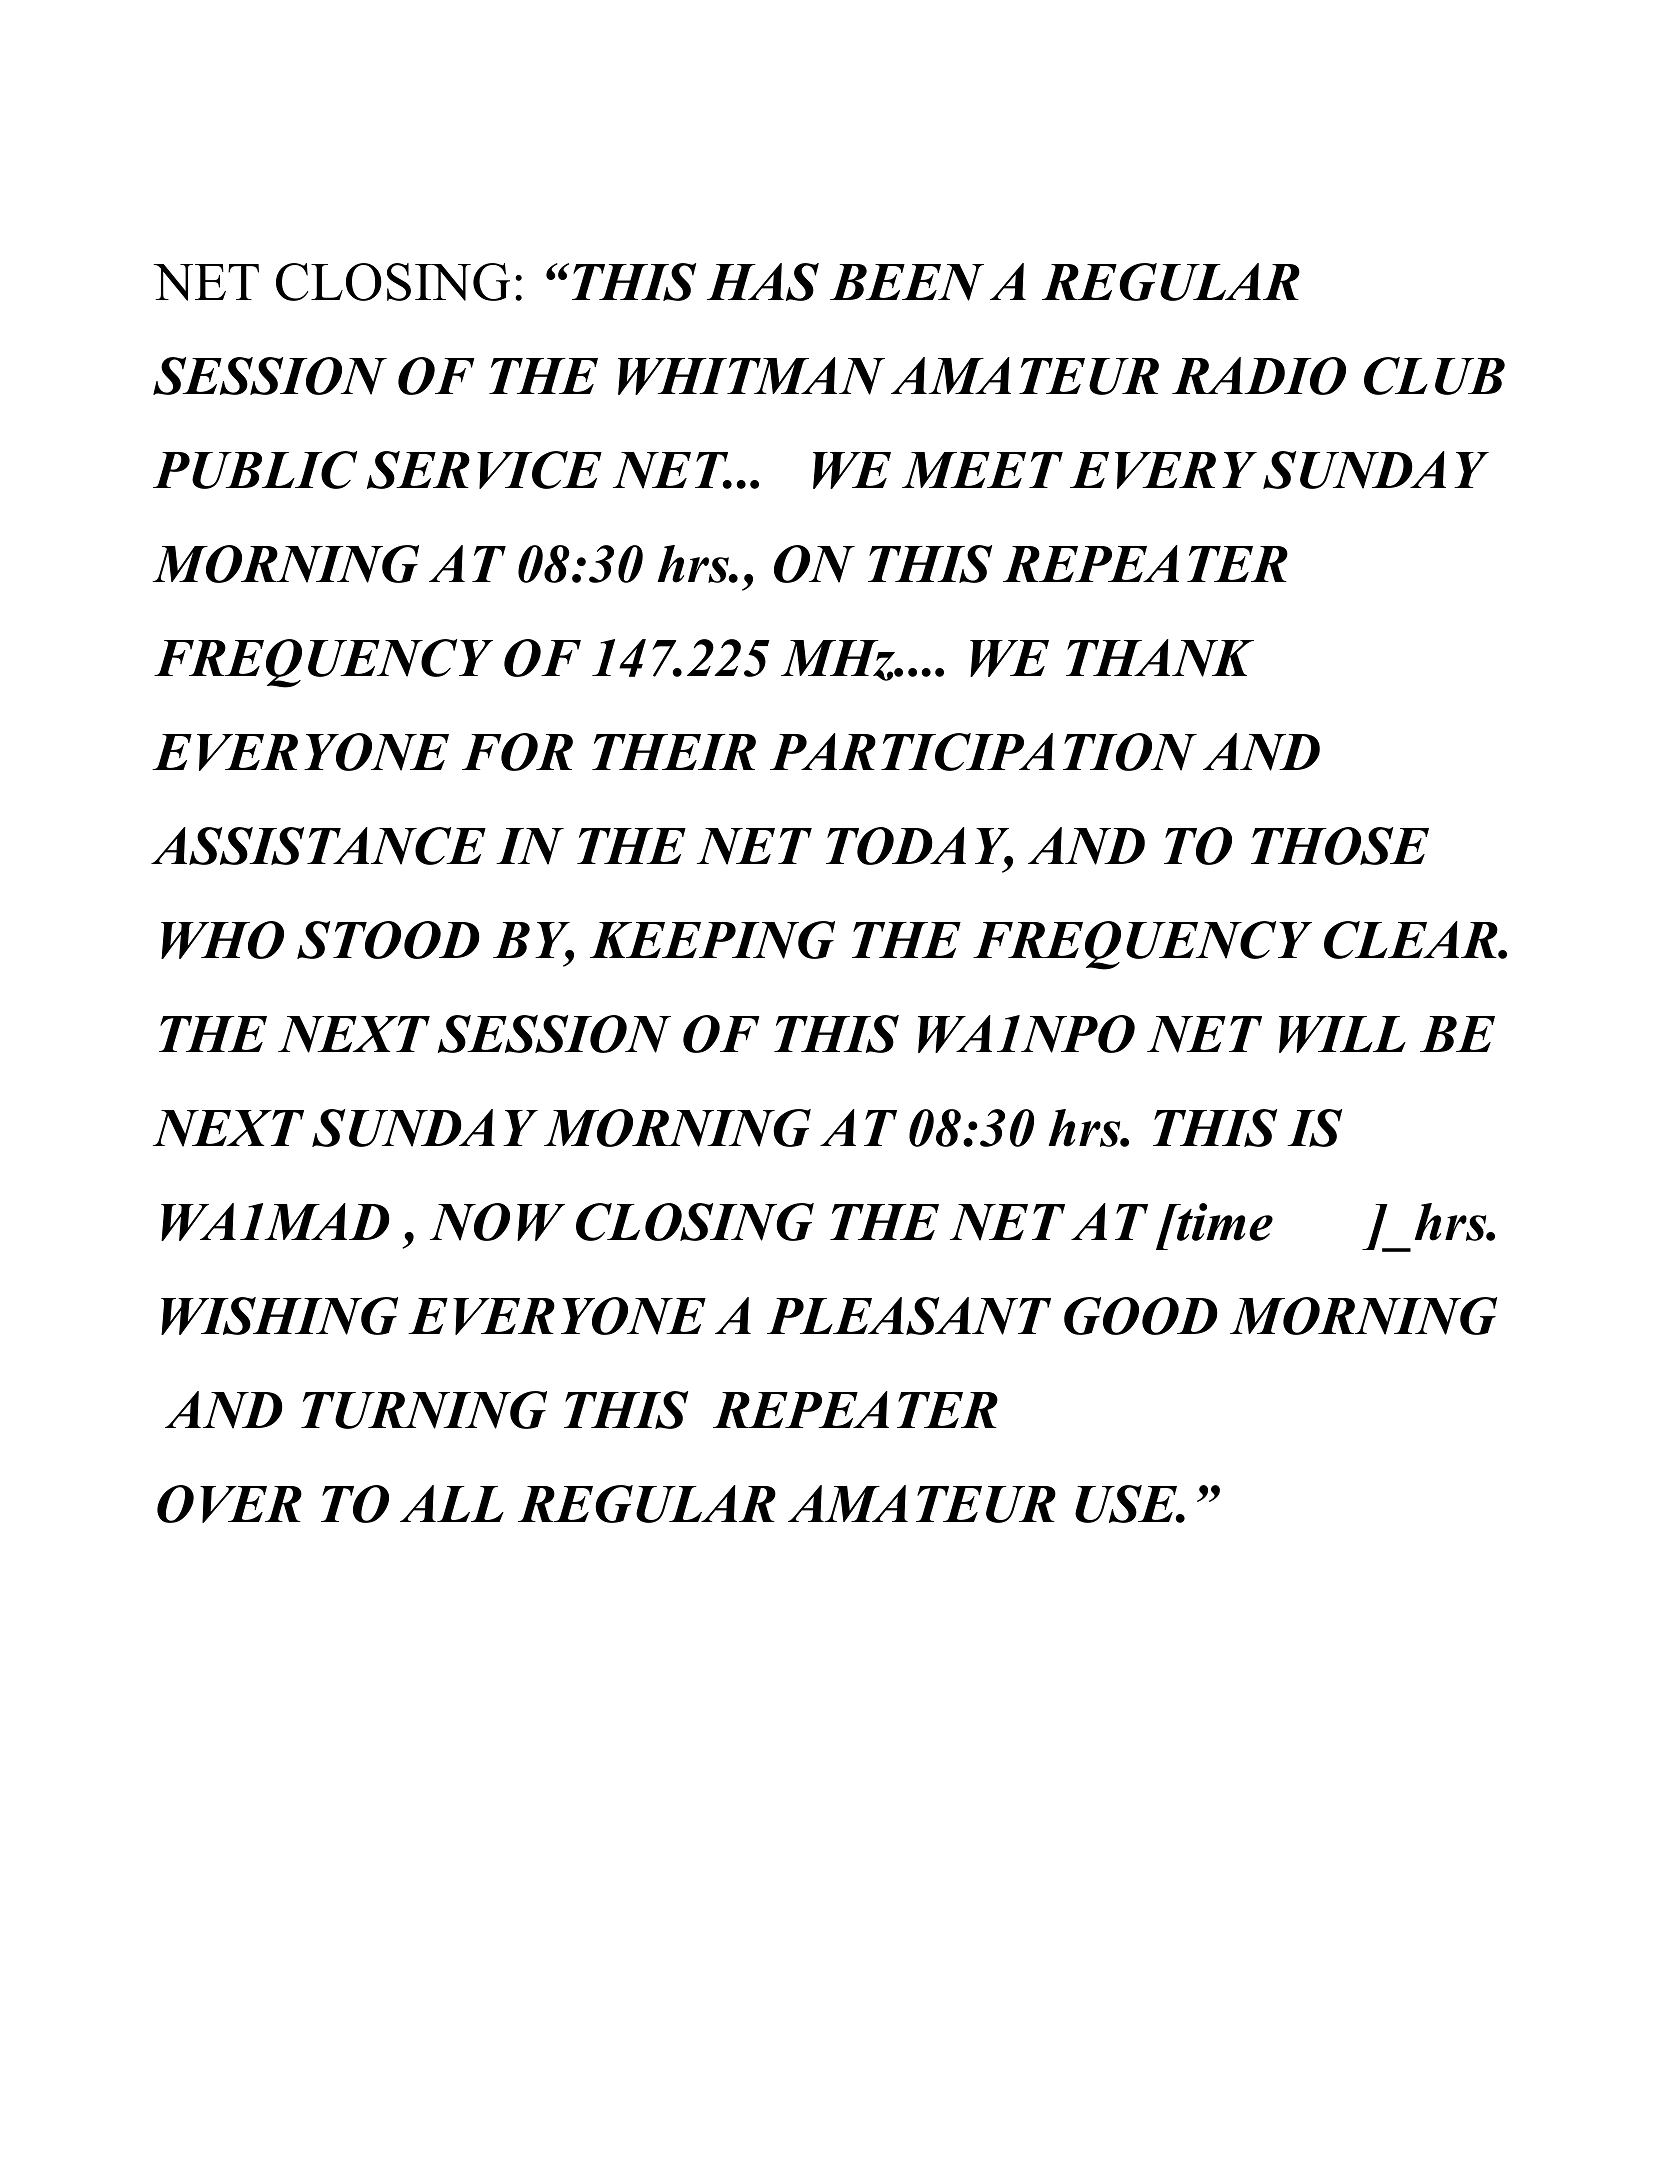  I want to click on ALL, so click(452, 1503).
